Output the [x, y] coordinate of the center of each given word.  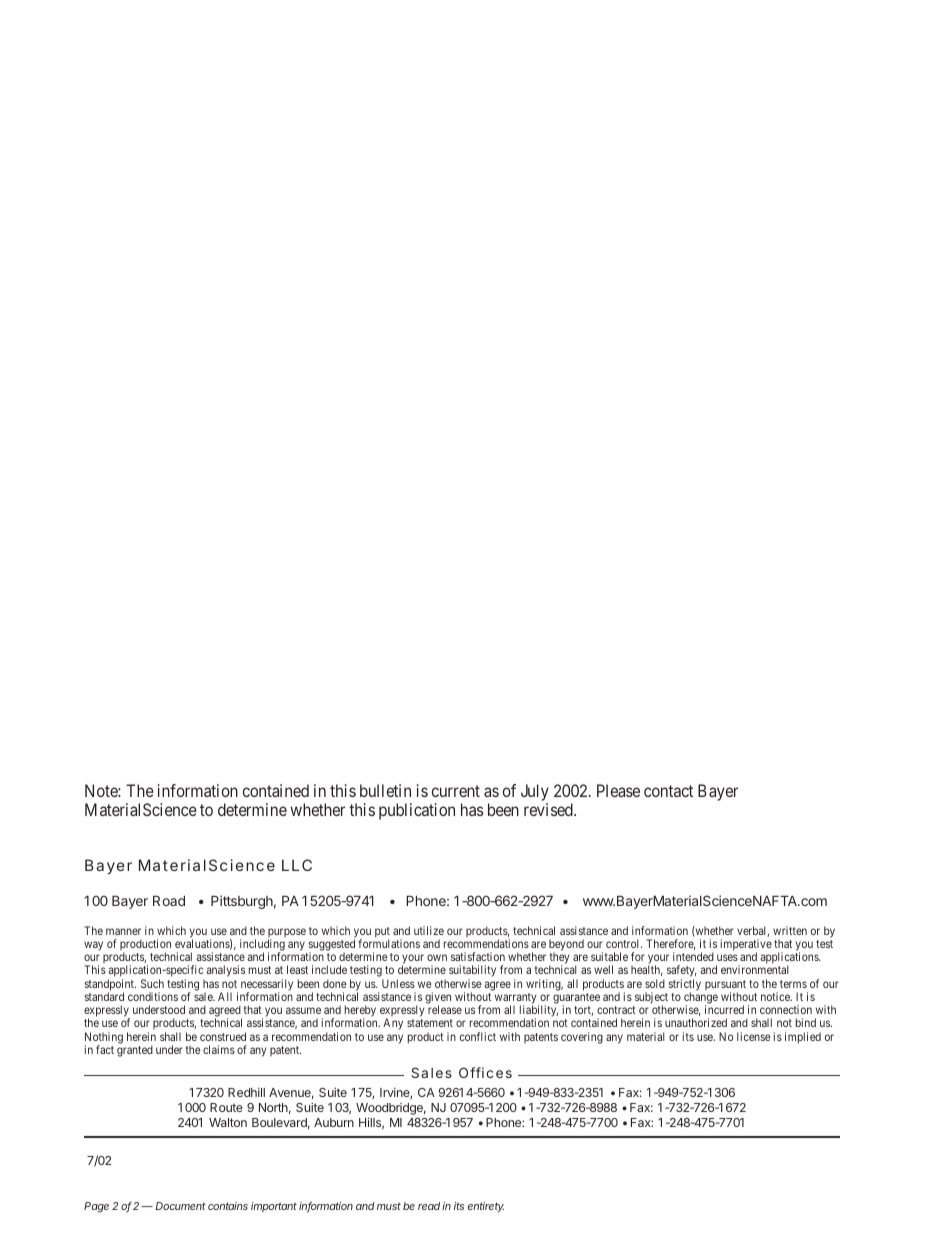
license [754, 1036]
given [438, 999]
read [429, 1206]
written [790, 930]
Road [169, 901]
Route [226, 1107]
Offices [485, 1072]
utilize [429, 930]
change [701, 999]
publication [417, 811]
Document [181, 1206]
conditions [153, 996]
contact [668, 791]
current [456, 791]
